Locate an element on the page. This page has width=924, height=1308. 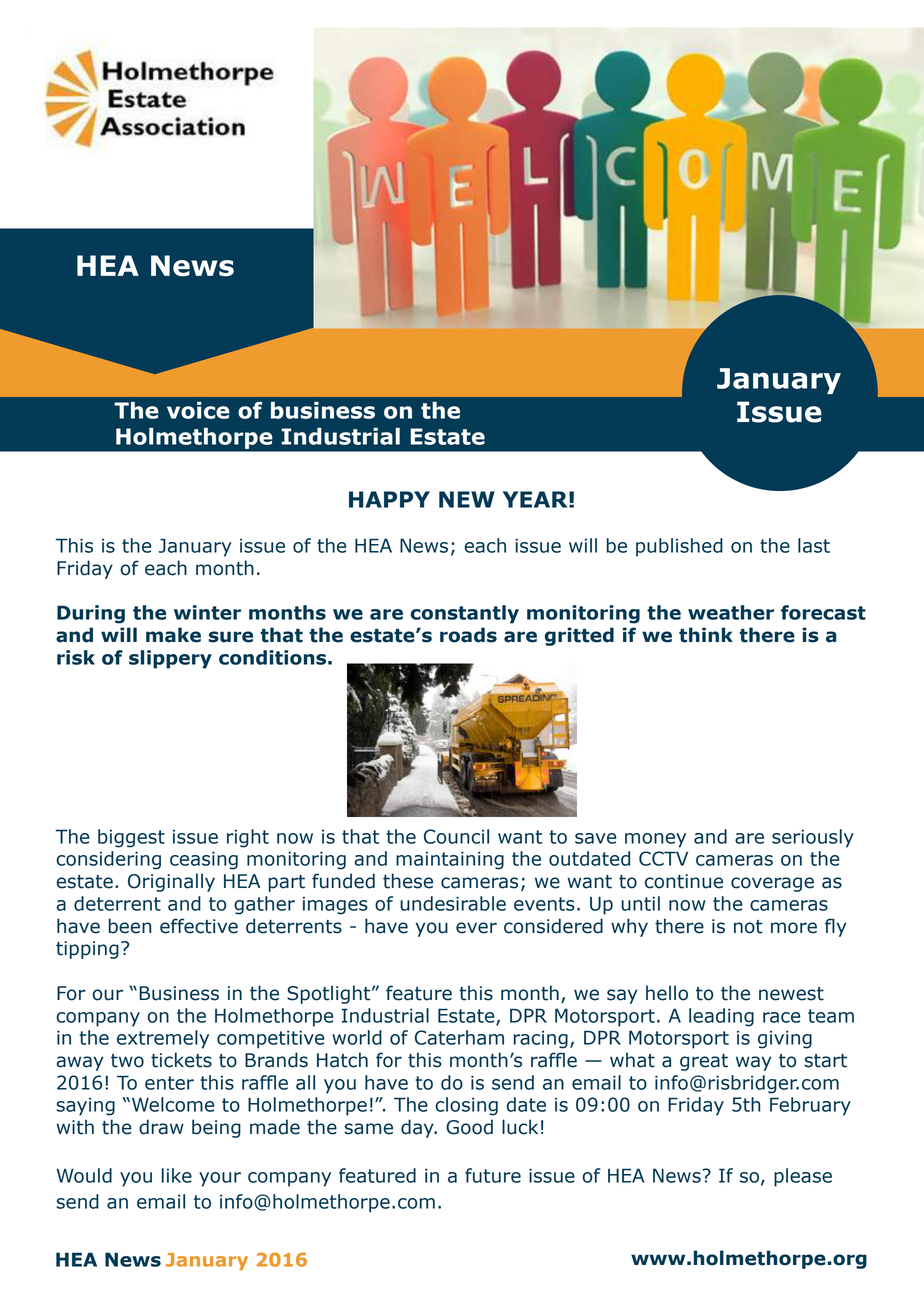
last is located at coordinates (814, 545).
